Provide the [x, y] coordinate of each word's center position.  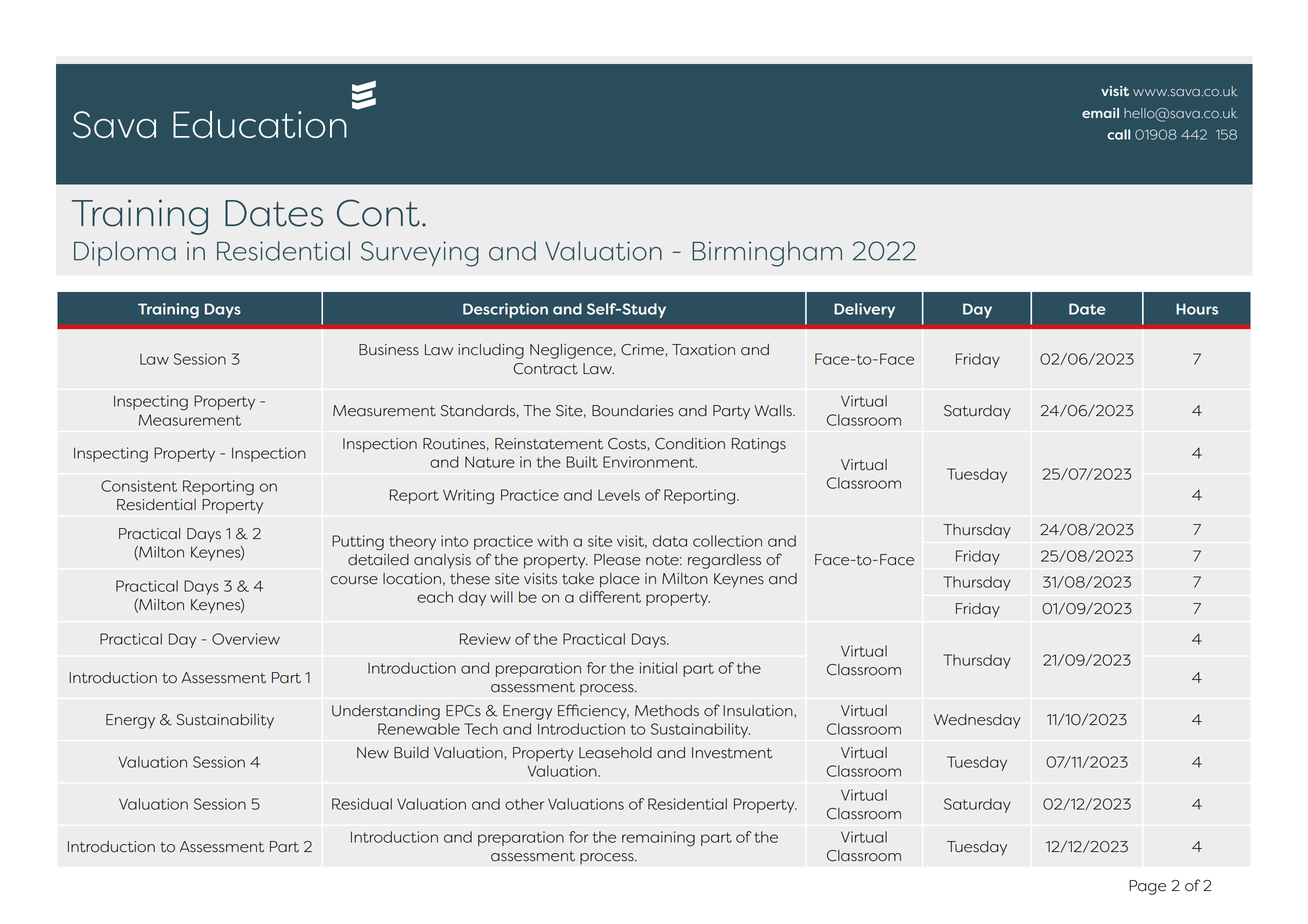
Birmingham [767, 254]
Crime [643, 350]
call [1118, 134]
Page [1147, 887]
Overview [246, 639]
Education [260, 124]
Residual [362, 804]
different [610, 597]
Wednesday [977, 721]
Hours [1197, 309]
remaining [658, 839]
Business [389, 350]
